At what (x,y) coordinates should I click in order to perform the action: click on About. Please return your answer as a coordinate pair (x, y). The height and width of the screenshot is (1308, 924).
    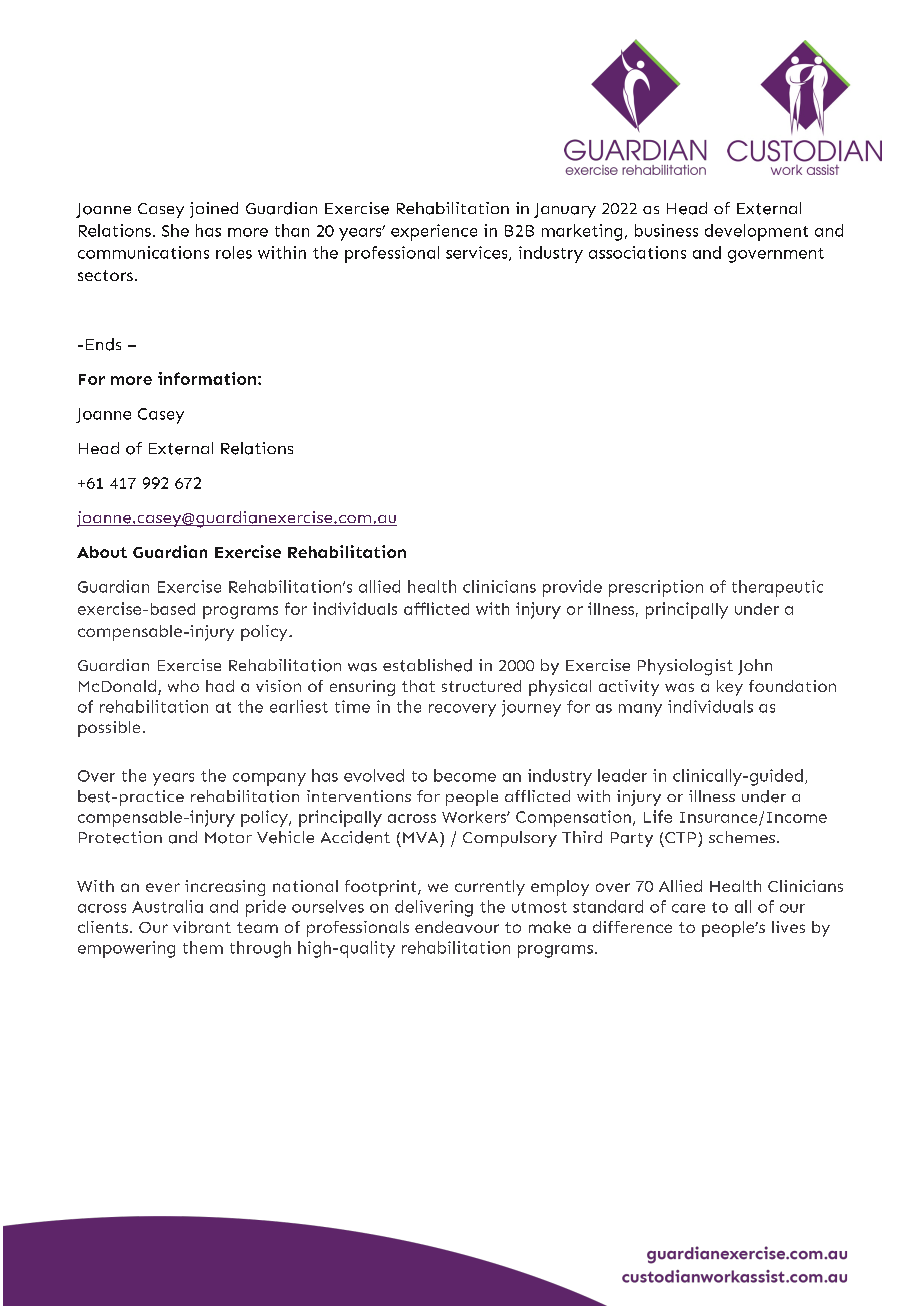
    Looking at the image, I should click on (102, 552).
